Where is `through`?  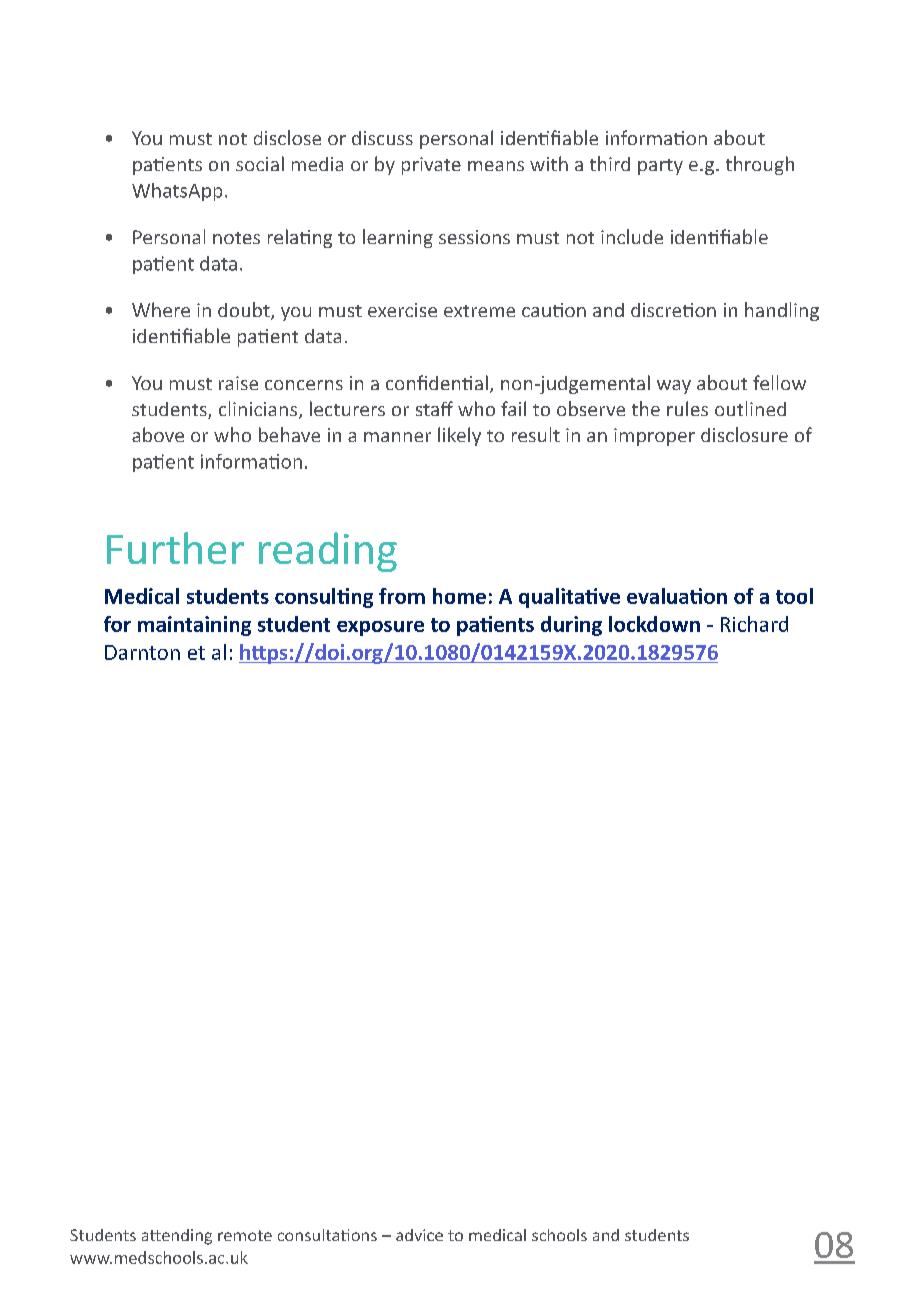
through is located at coordinates (760, 165).
